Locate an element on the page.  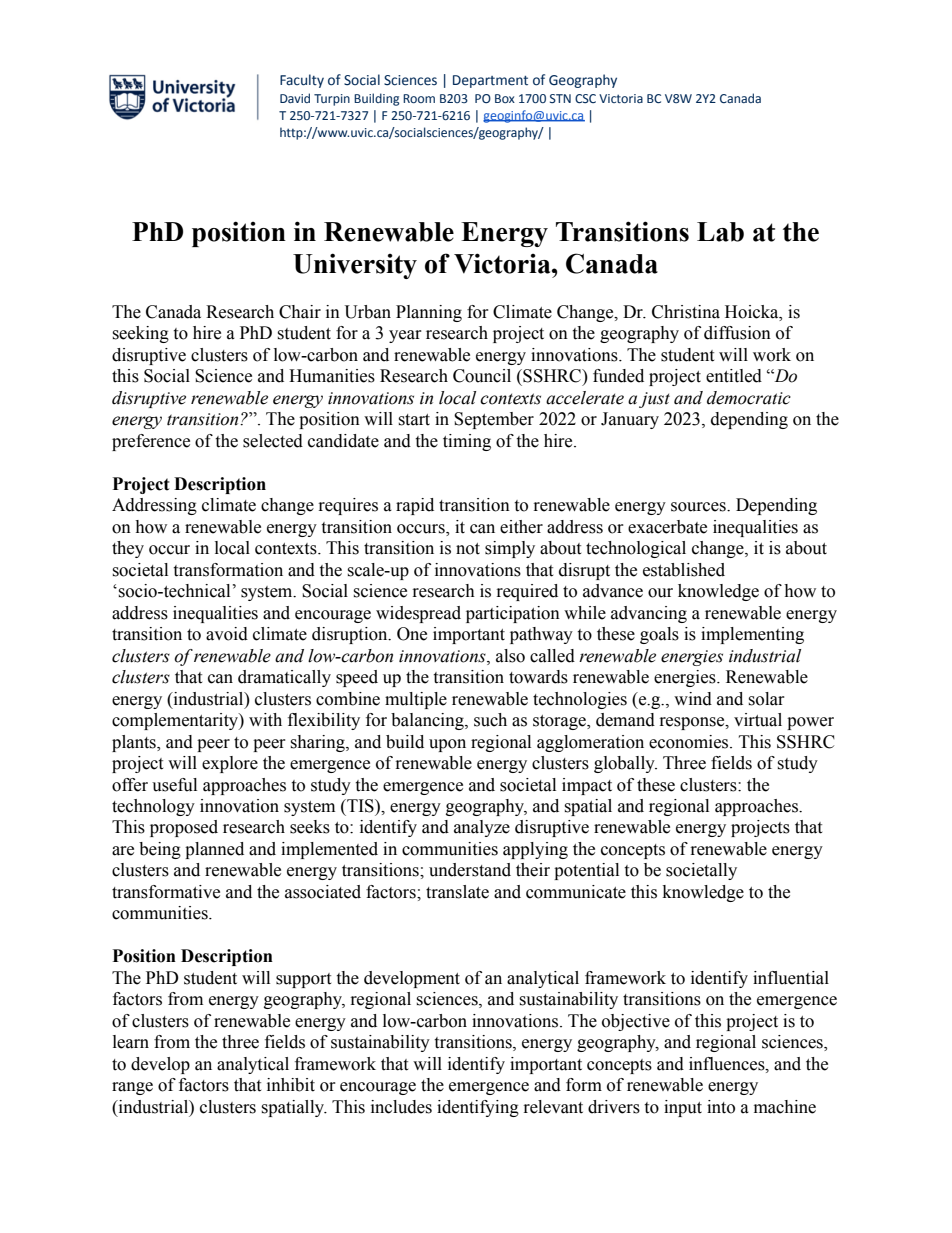
CSC is located at coordinates (585, 98).
